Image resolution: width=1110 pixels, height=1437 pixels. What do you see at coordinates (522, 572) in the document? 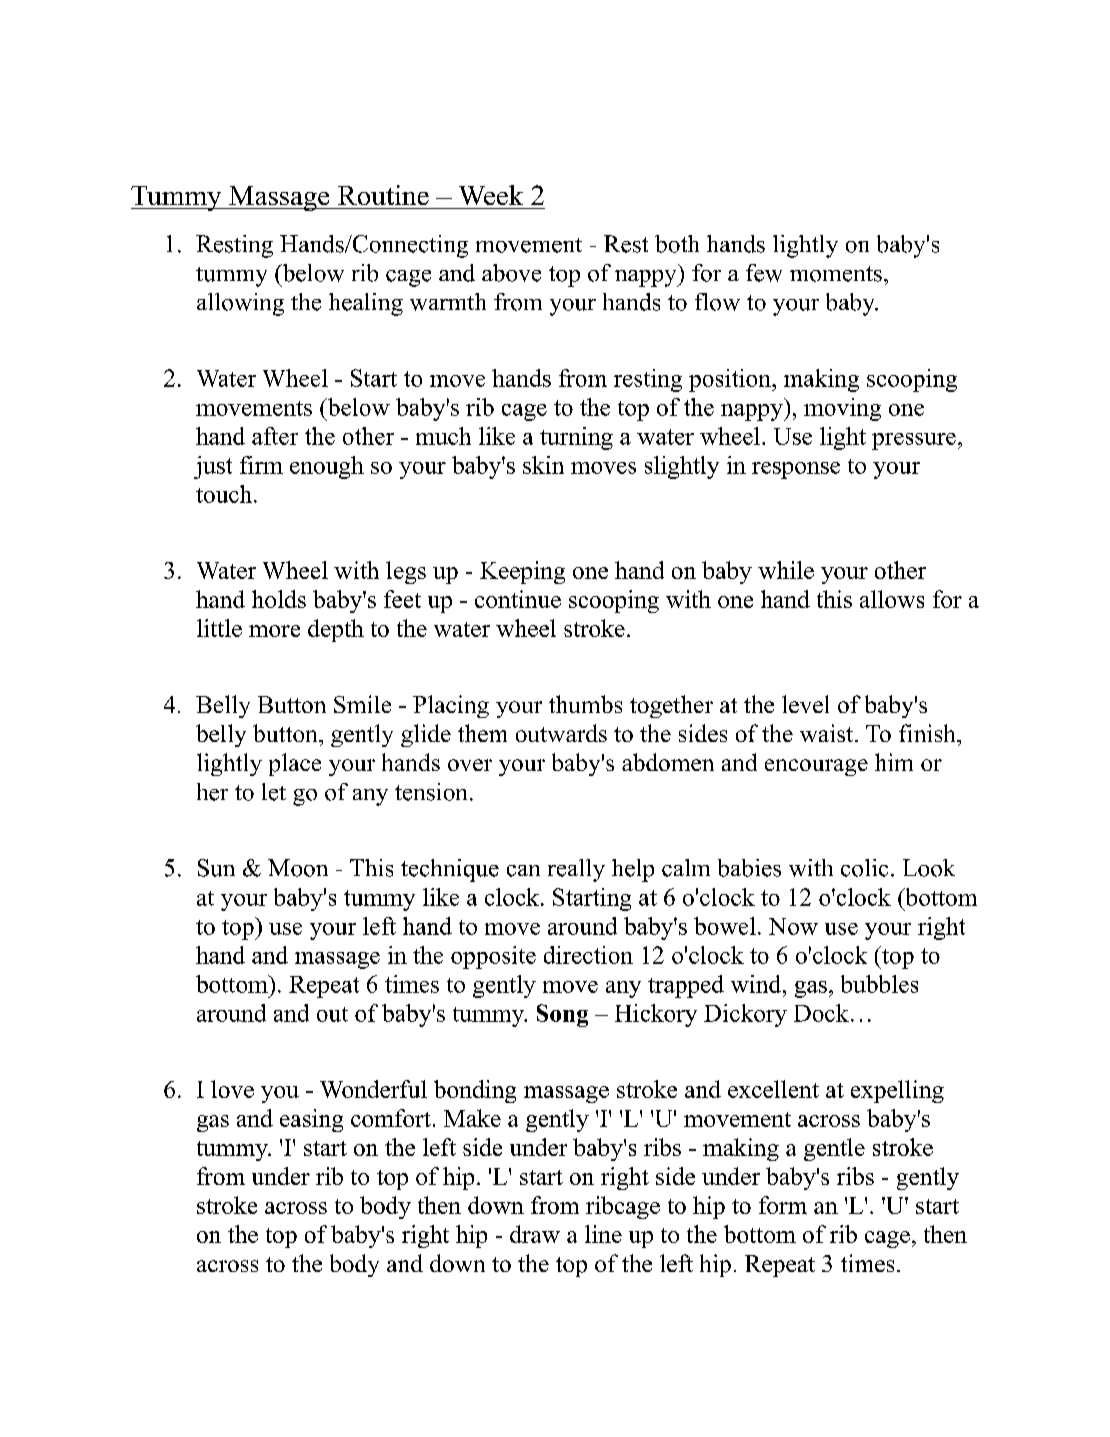
I see `Keeping` at bounding box center [522, 572].
